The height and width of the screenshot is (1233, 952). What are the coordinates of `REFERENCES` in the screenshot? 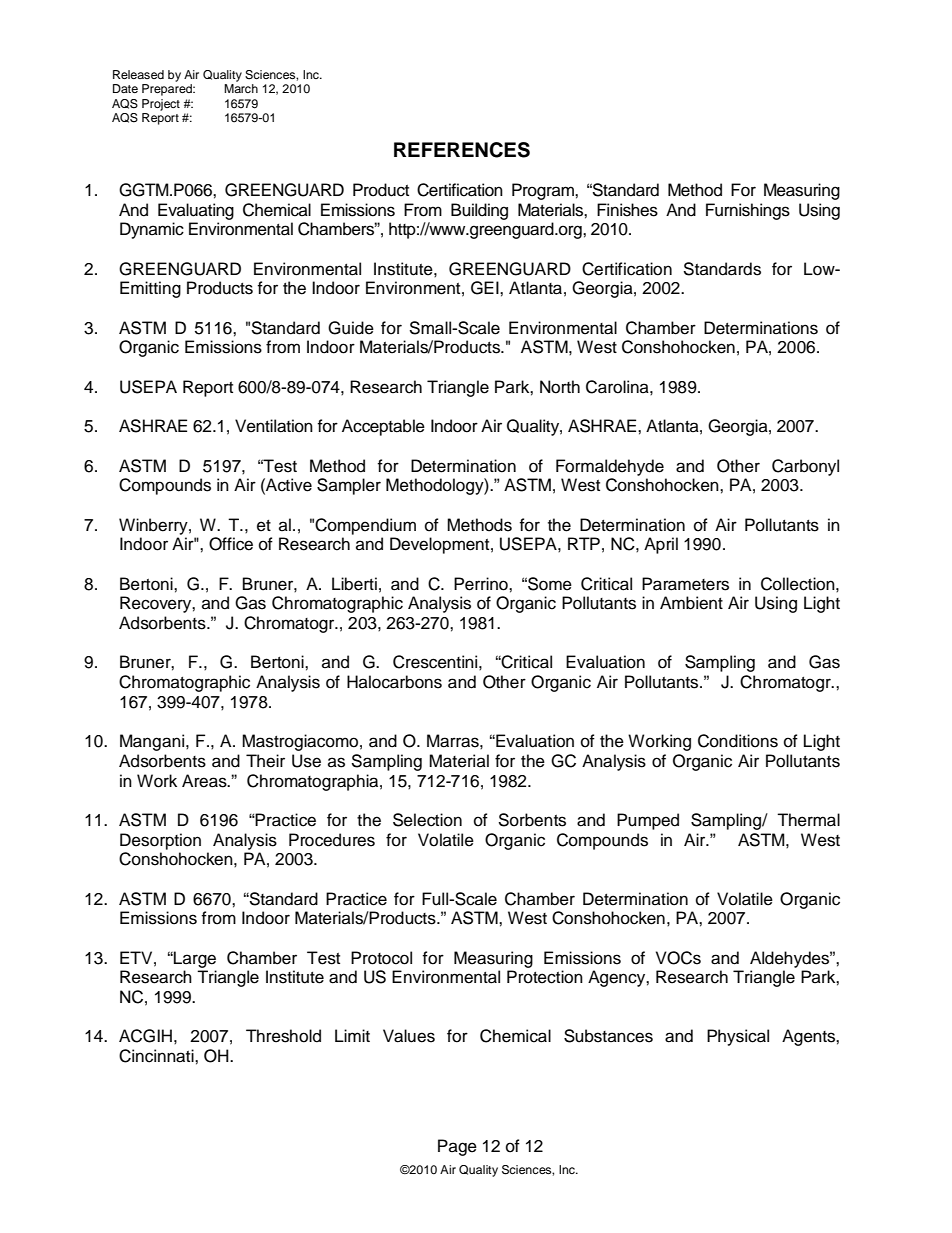 It's located at (462, 150).
